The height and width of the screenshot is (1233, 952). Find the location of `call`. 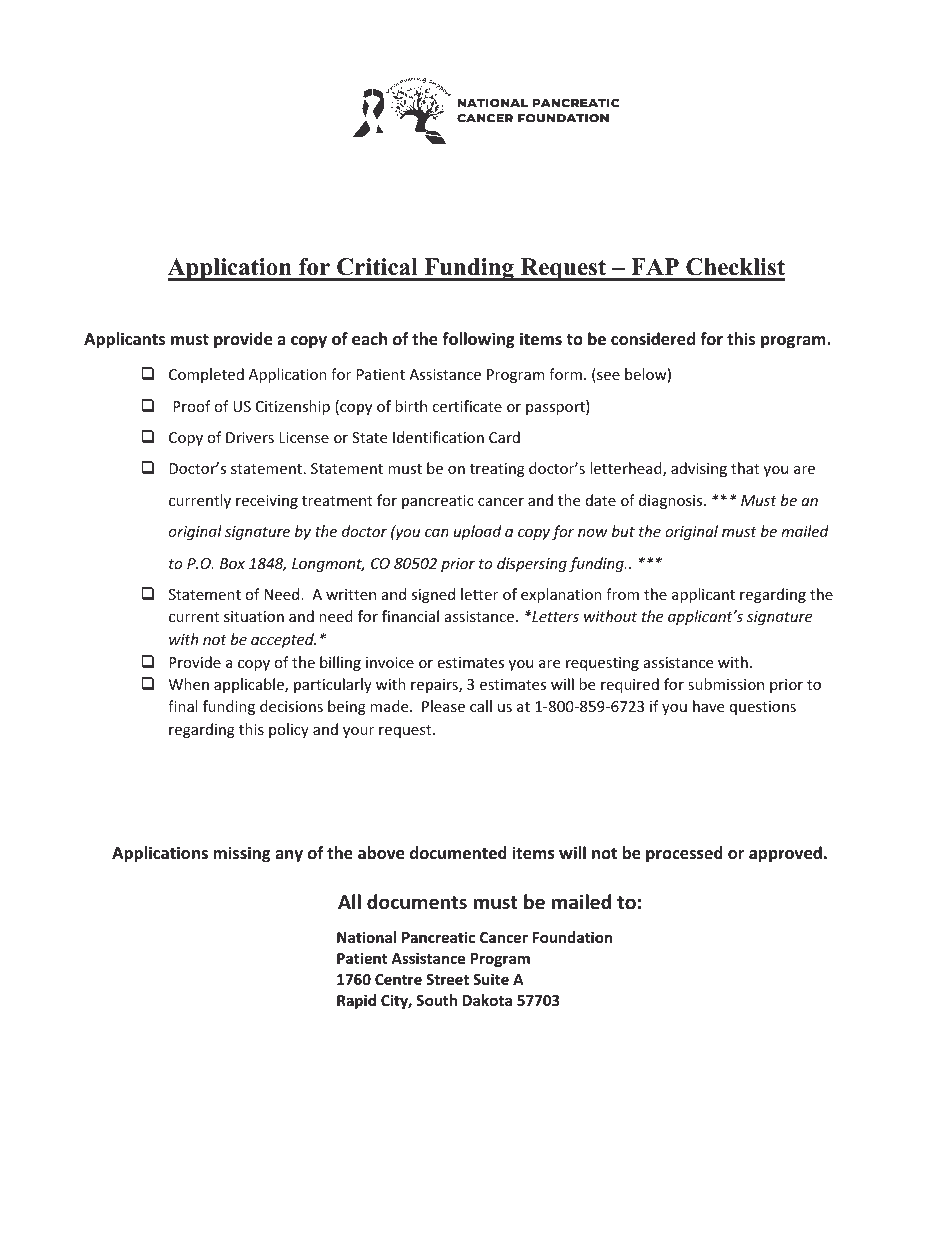

call is located at coordinates (481, 706).
